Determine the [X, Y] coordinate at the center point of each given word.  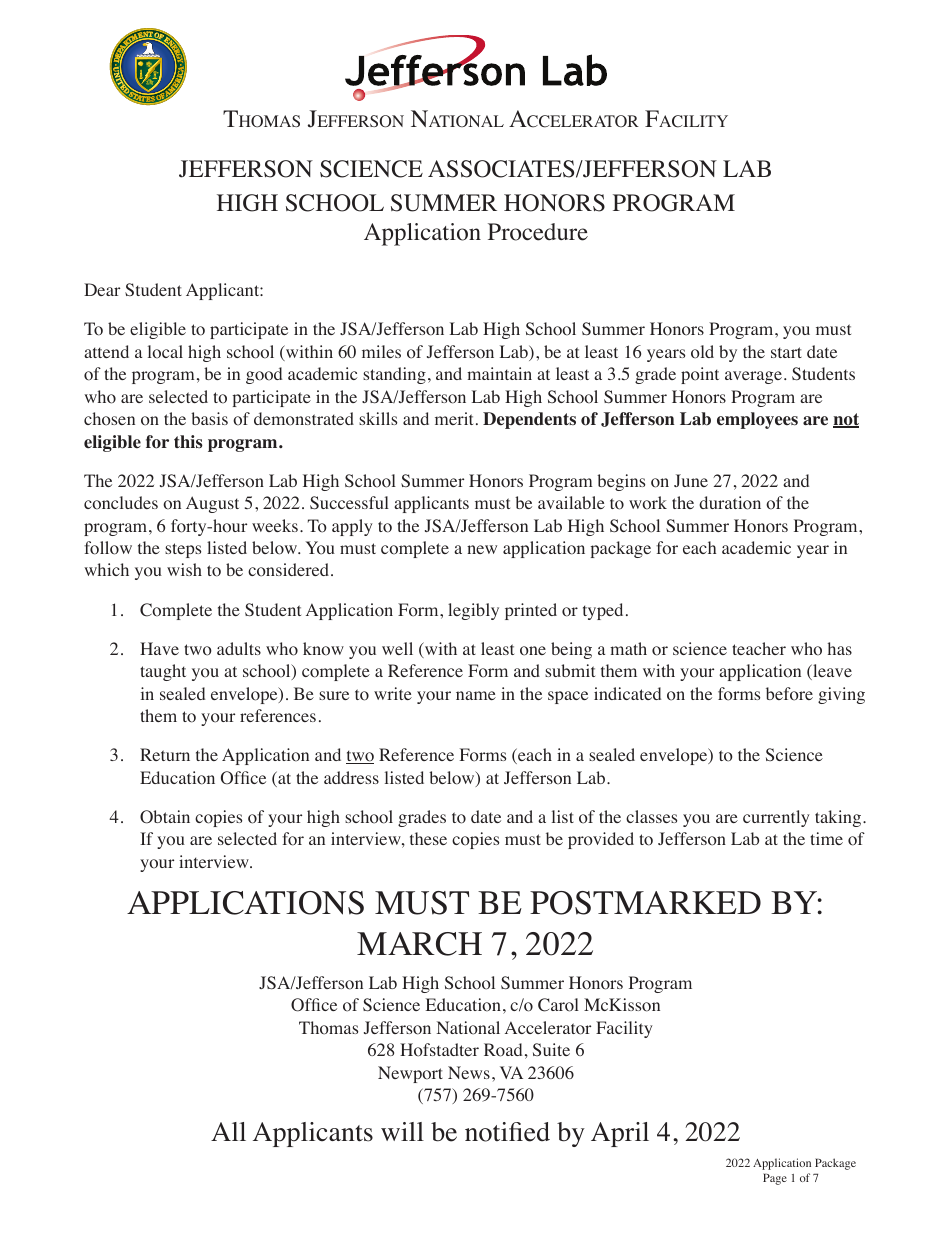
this [188, 441]
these [428, 838]
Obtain [165, 817]
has [840, 648]
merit [454, 418]
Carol [558, 1005]
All [228, 1131]
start [786, 352]
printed [531, 611]
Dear [102, 289]
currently [776, 818]
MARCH [419, 944]
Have [159, 648]
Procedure [538, 232]
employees [757, 420]
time [826, 838]
